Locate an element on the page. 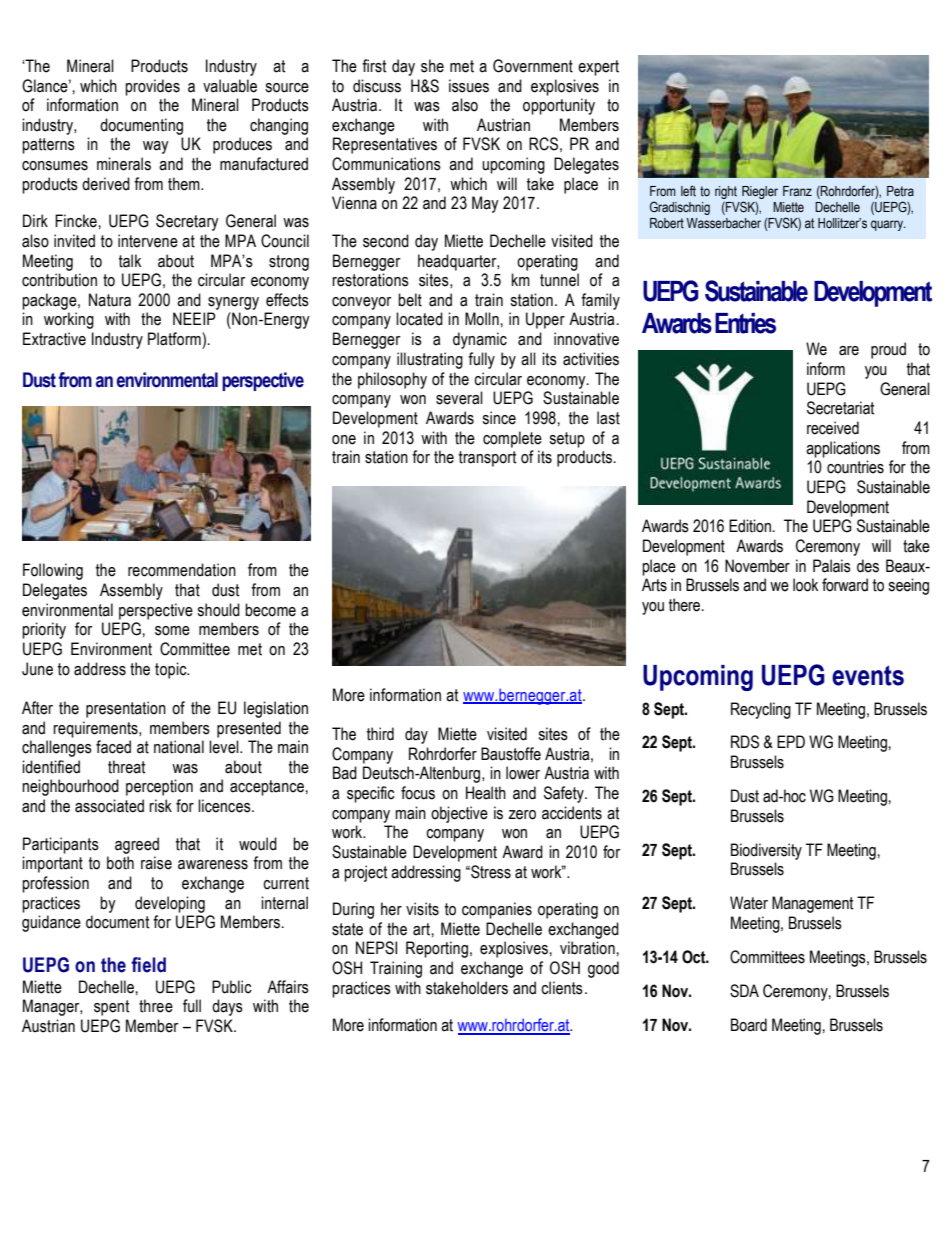 This image has height=1233, width=952. Recycling is located at coordinates (761, 710).
